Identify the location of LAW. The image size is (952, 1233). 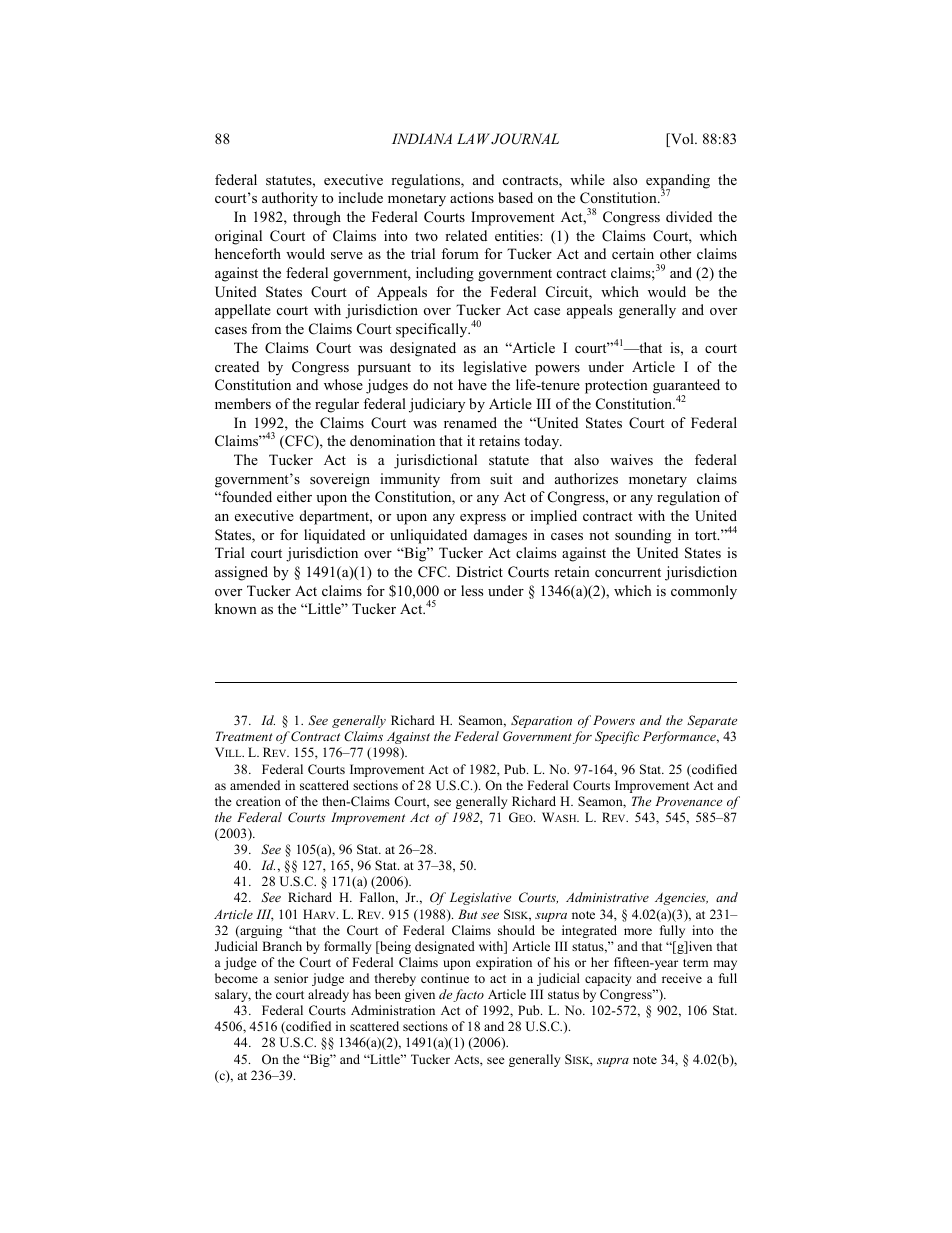
(473, 138).
